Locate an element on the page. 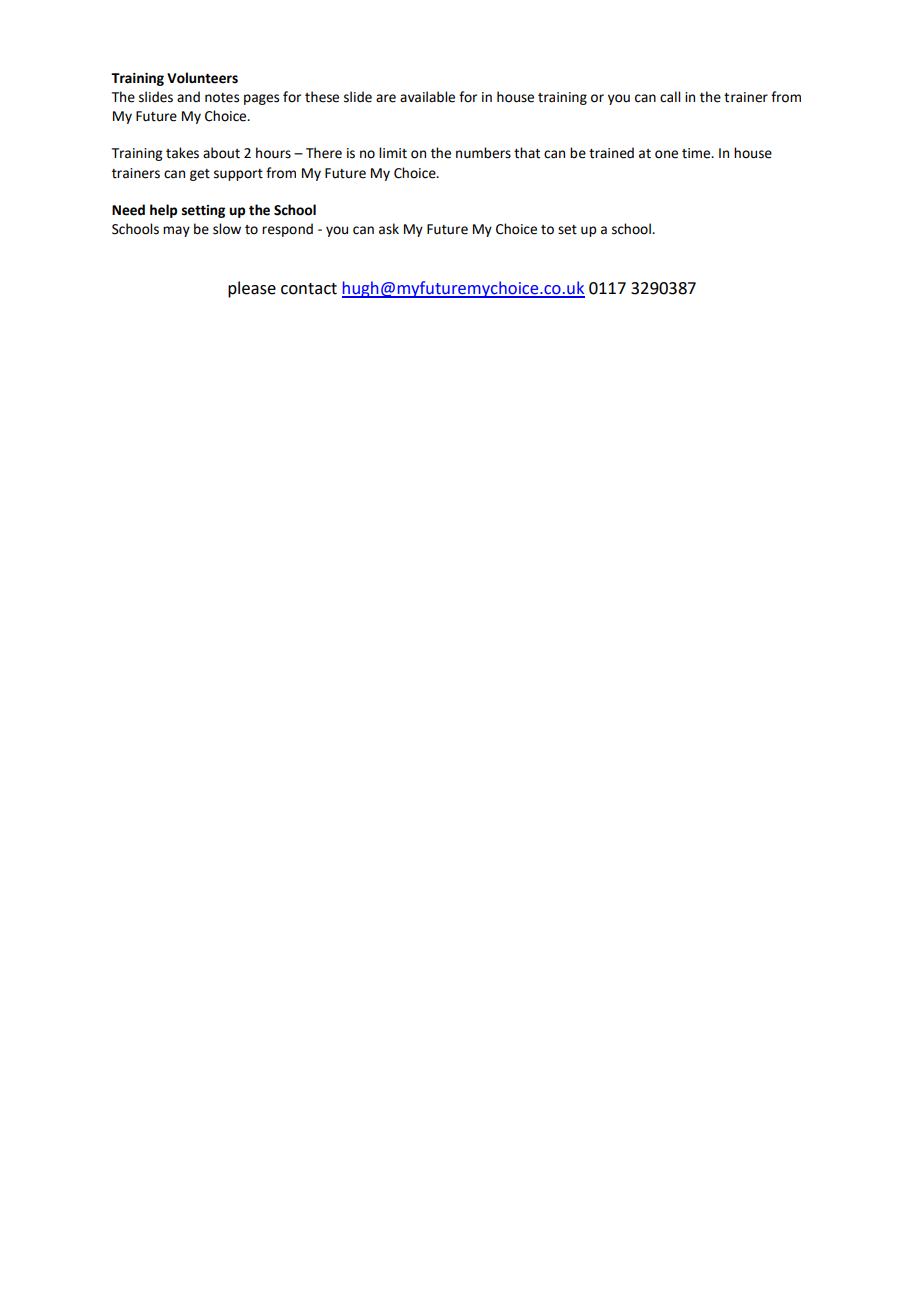 The height and width of the document is (1308, 924). slow is located at coordinates (227, 229).
